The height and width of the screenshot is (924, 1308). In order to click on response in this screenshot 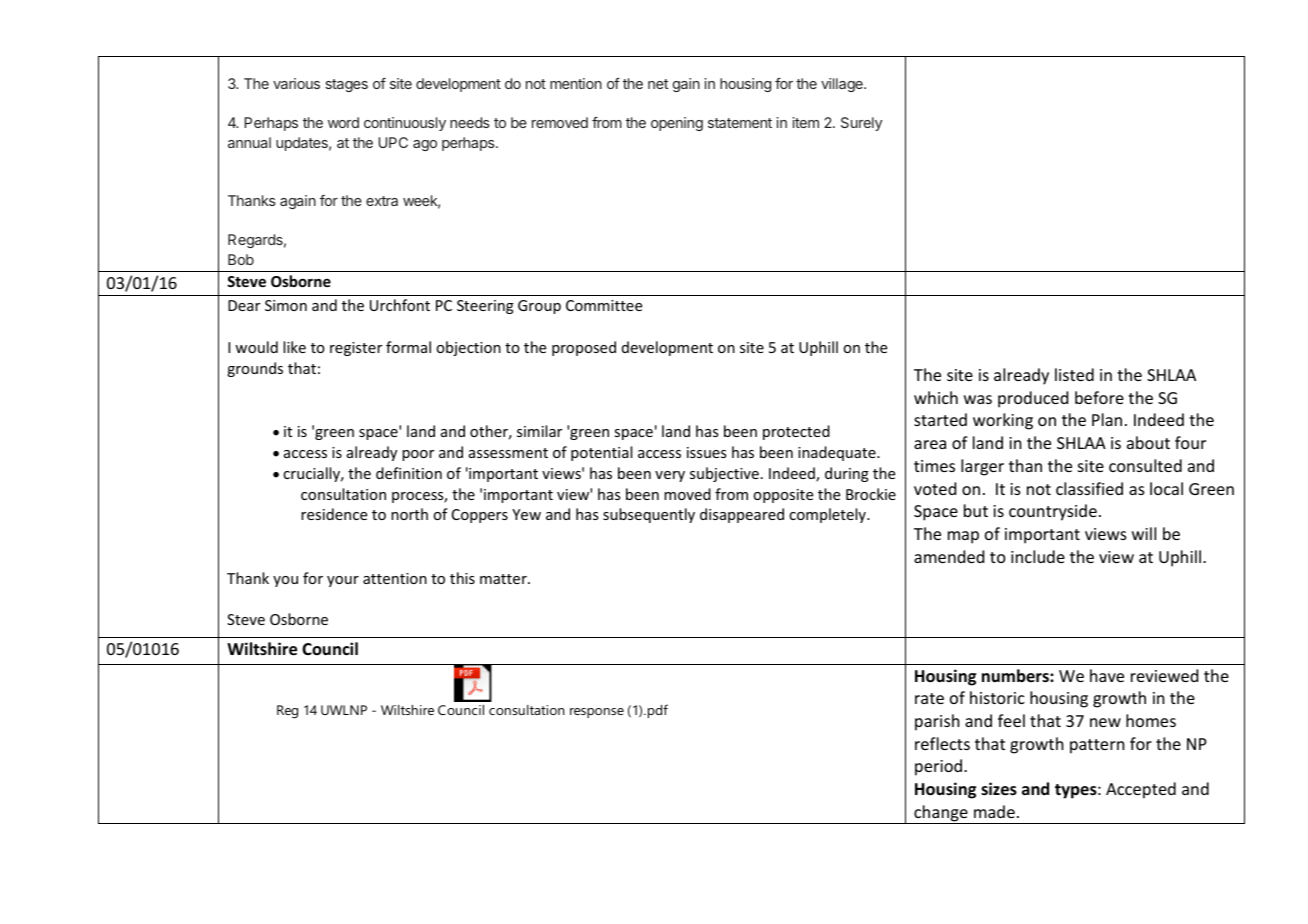, I will do `click(597, 713)`.
